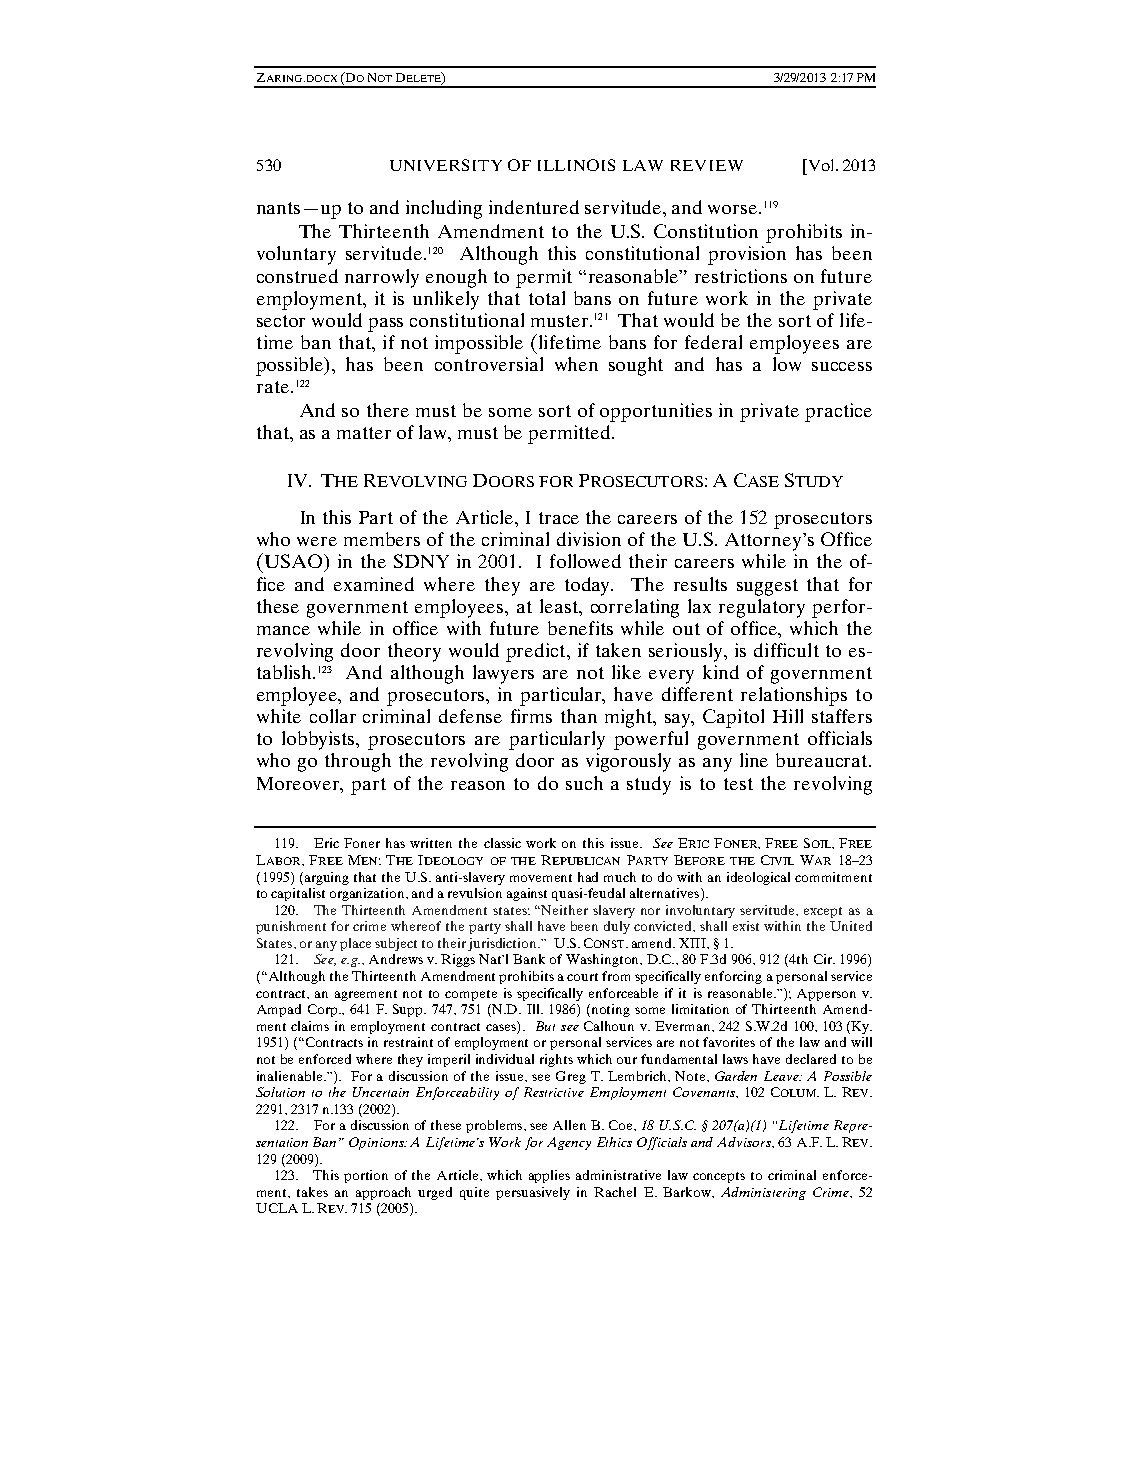  I want to click on trace, so click(559, 518).
